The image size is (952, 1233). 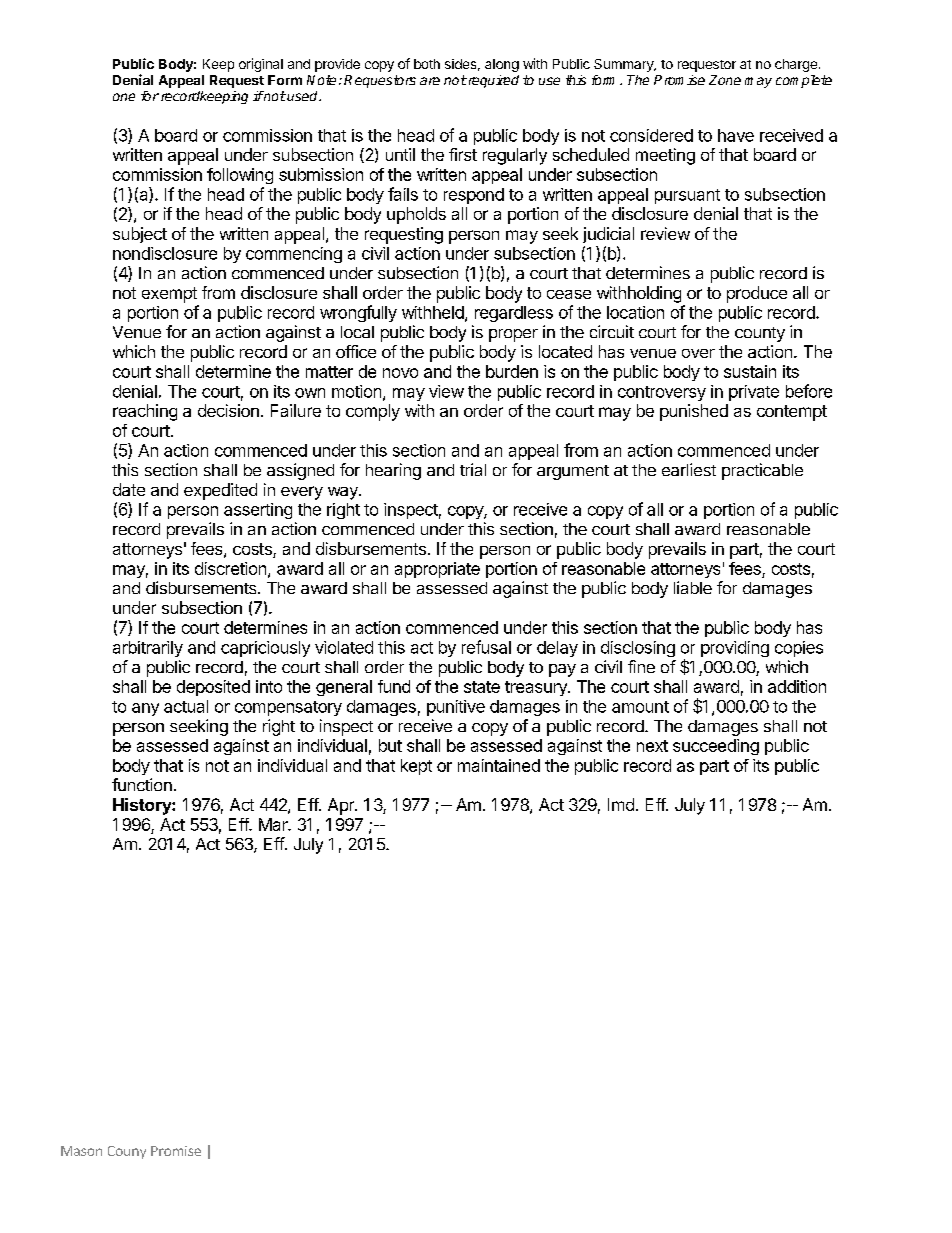 What do you see at coordinates (129, 489) in the screenshot?
I see `date` at bounding box center [129, 489].
